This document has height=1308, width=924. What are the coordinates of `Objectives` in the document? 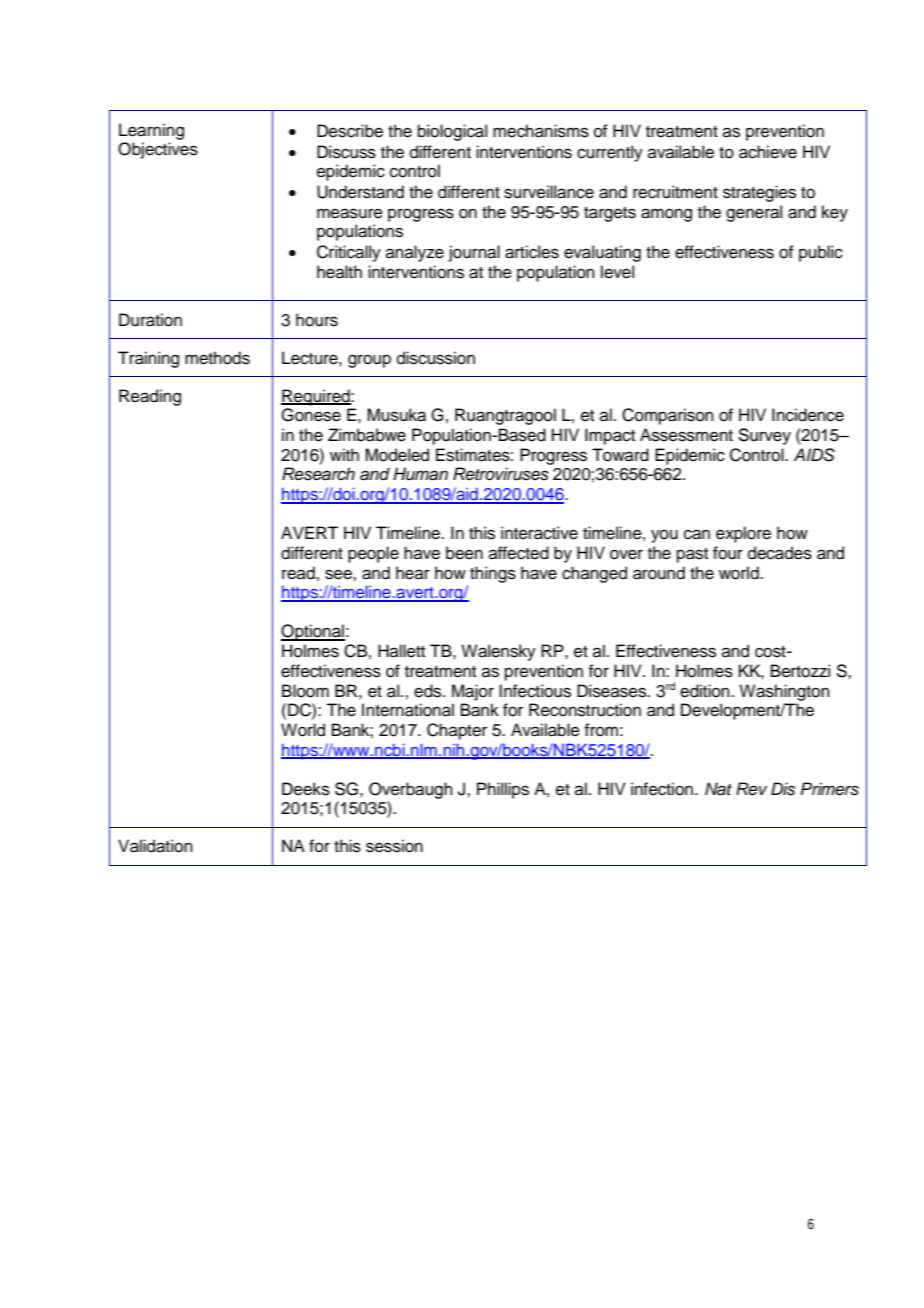 It's located at (158, 150).
